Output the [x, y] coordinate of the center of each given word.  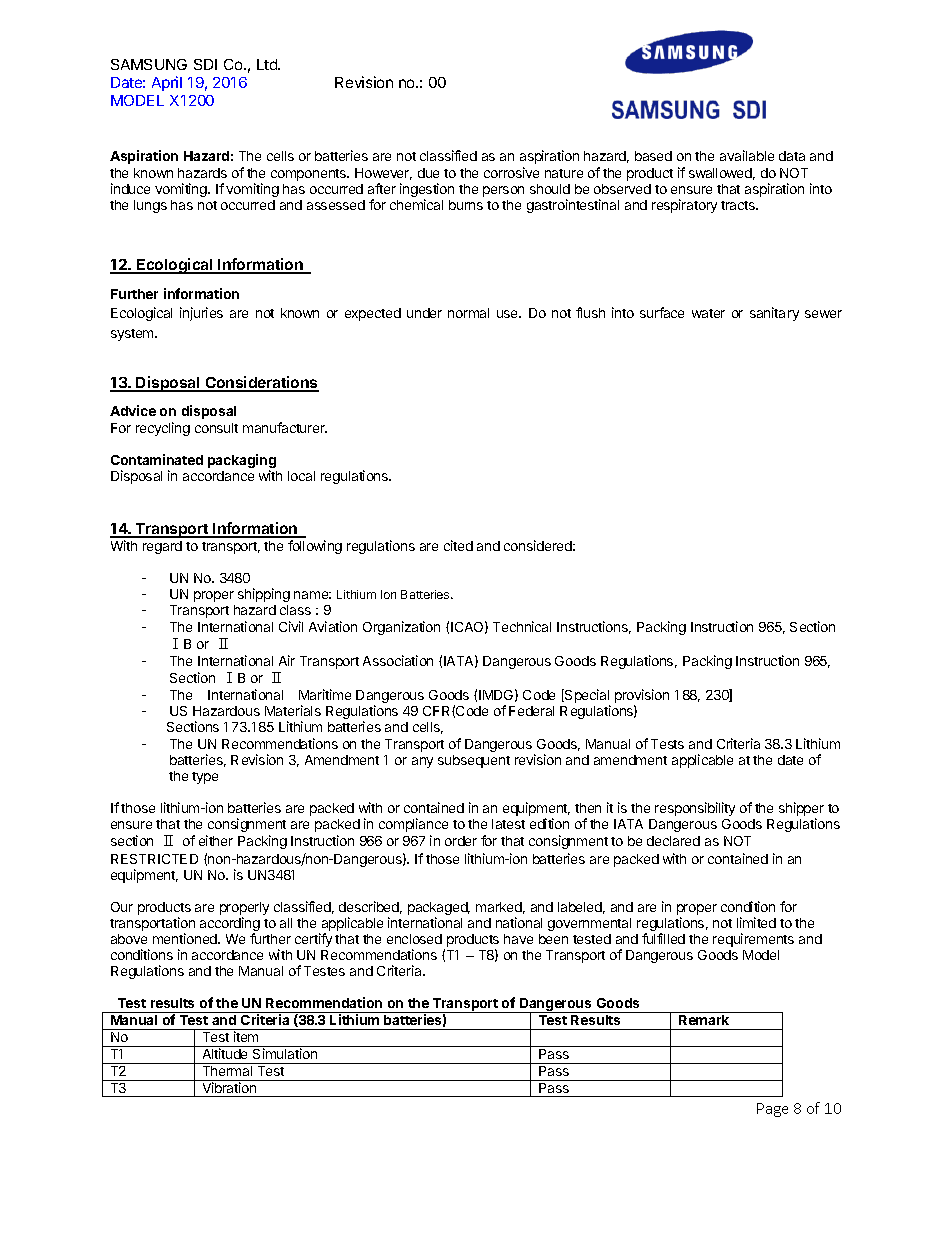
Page [772, 1110]
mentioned [186, 938]
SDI [205, 64]
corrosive [511, 172]
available [747, 155]
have [518, 939]
